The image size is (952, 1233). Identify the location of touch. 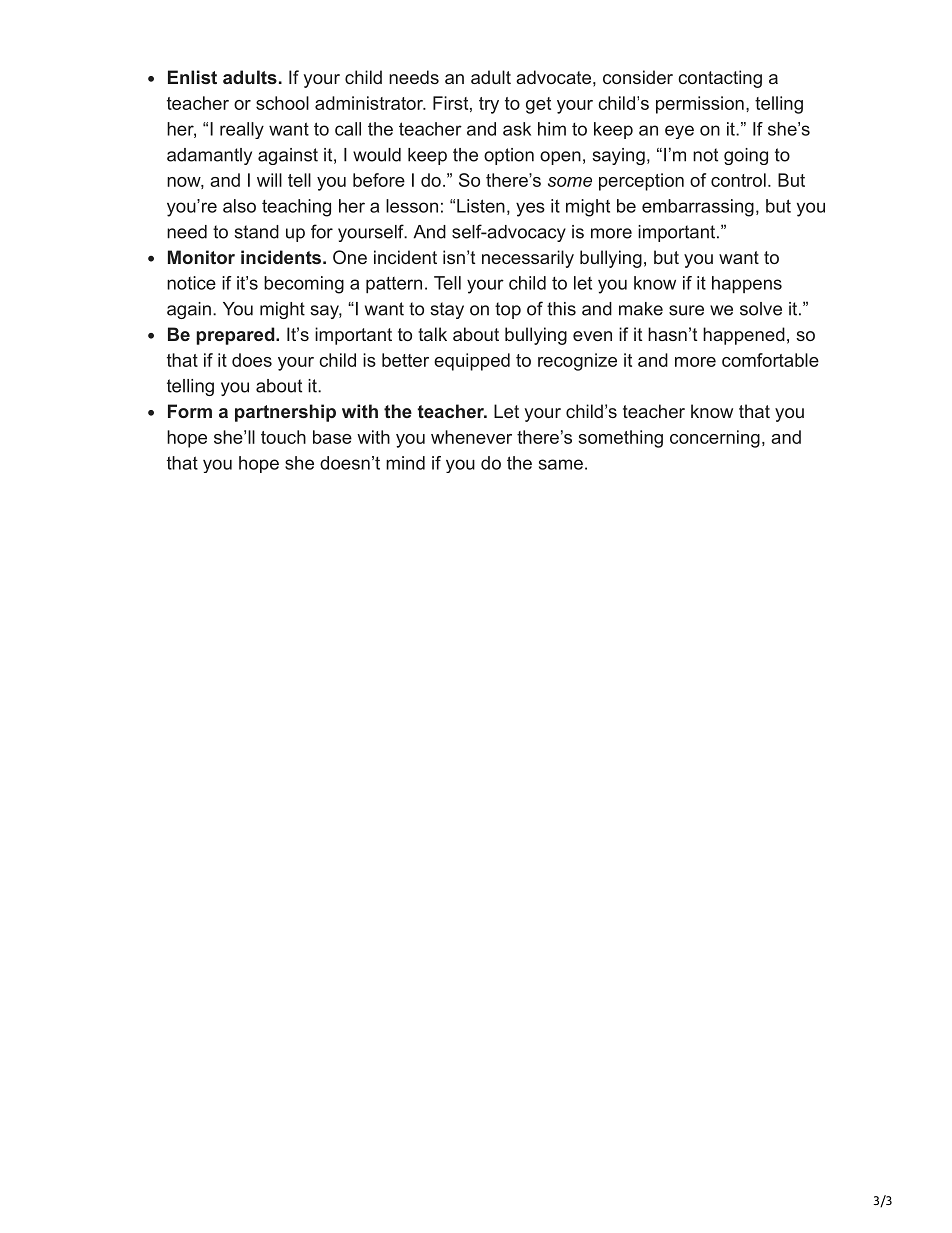
(283, 437).
